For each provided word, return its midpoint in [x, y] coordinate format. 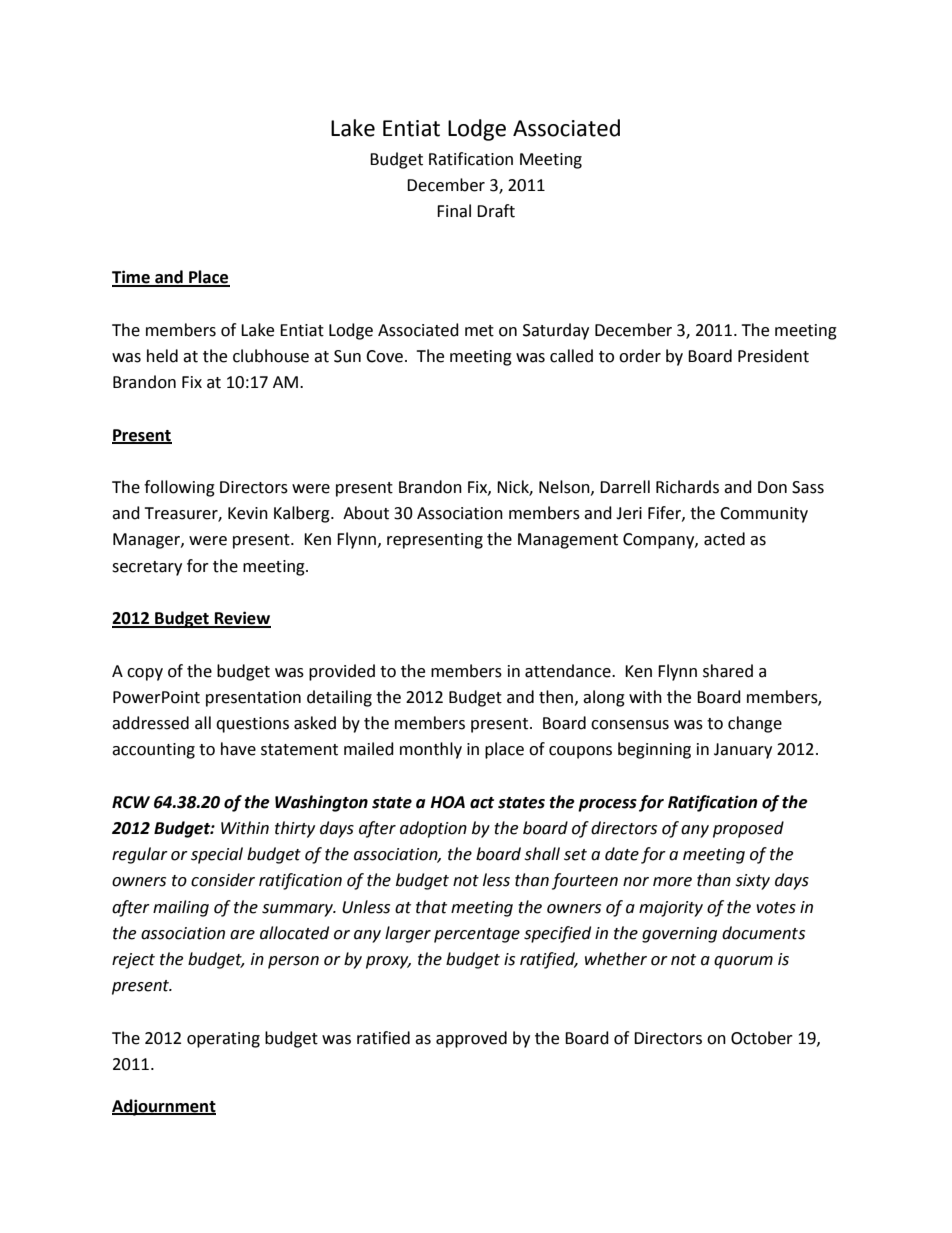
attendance [569, 671]
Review [242, 619]
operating [223, 1040]
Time [132, 278]
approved [471, 1039]
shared [728, 671]
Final [454, 211]
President [773, 356]
